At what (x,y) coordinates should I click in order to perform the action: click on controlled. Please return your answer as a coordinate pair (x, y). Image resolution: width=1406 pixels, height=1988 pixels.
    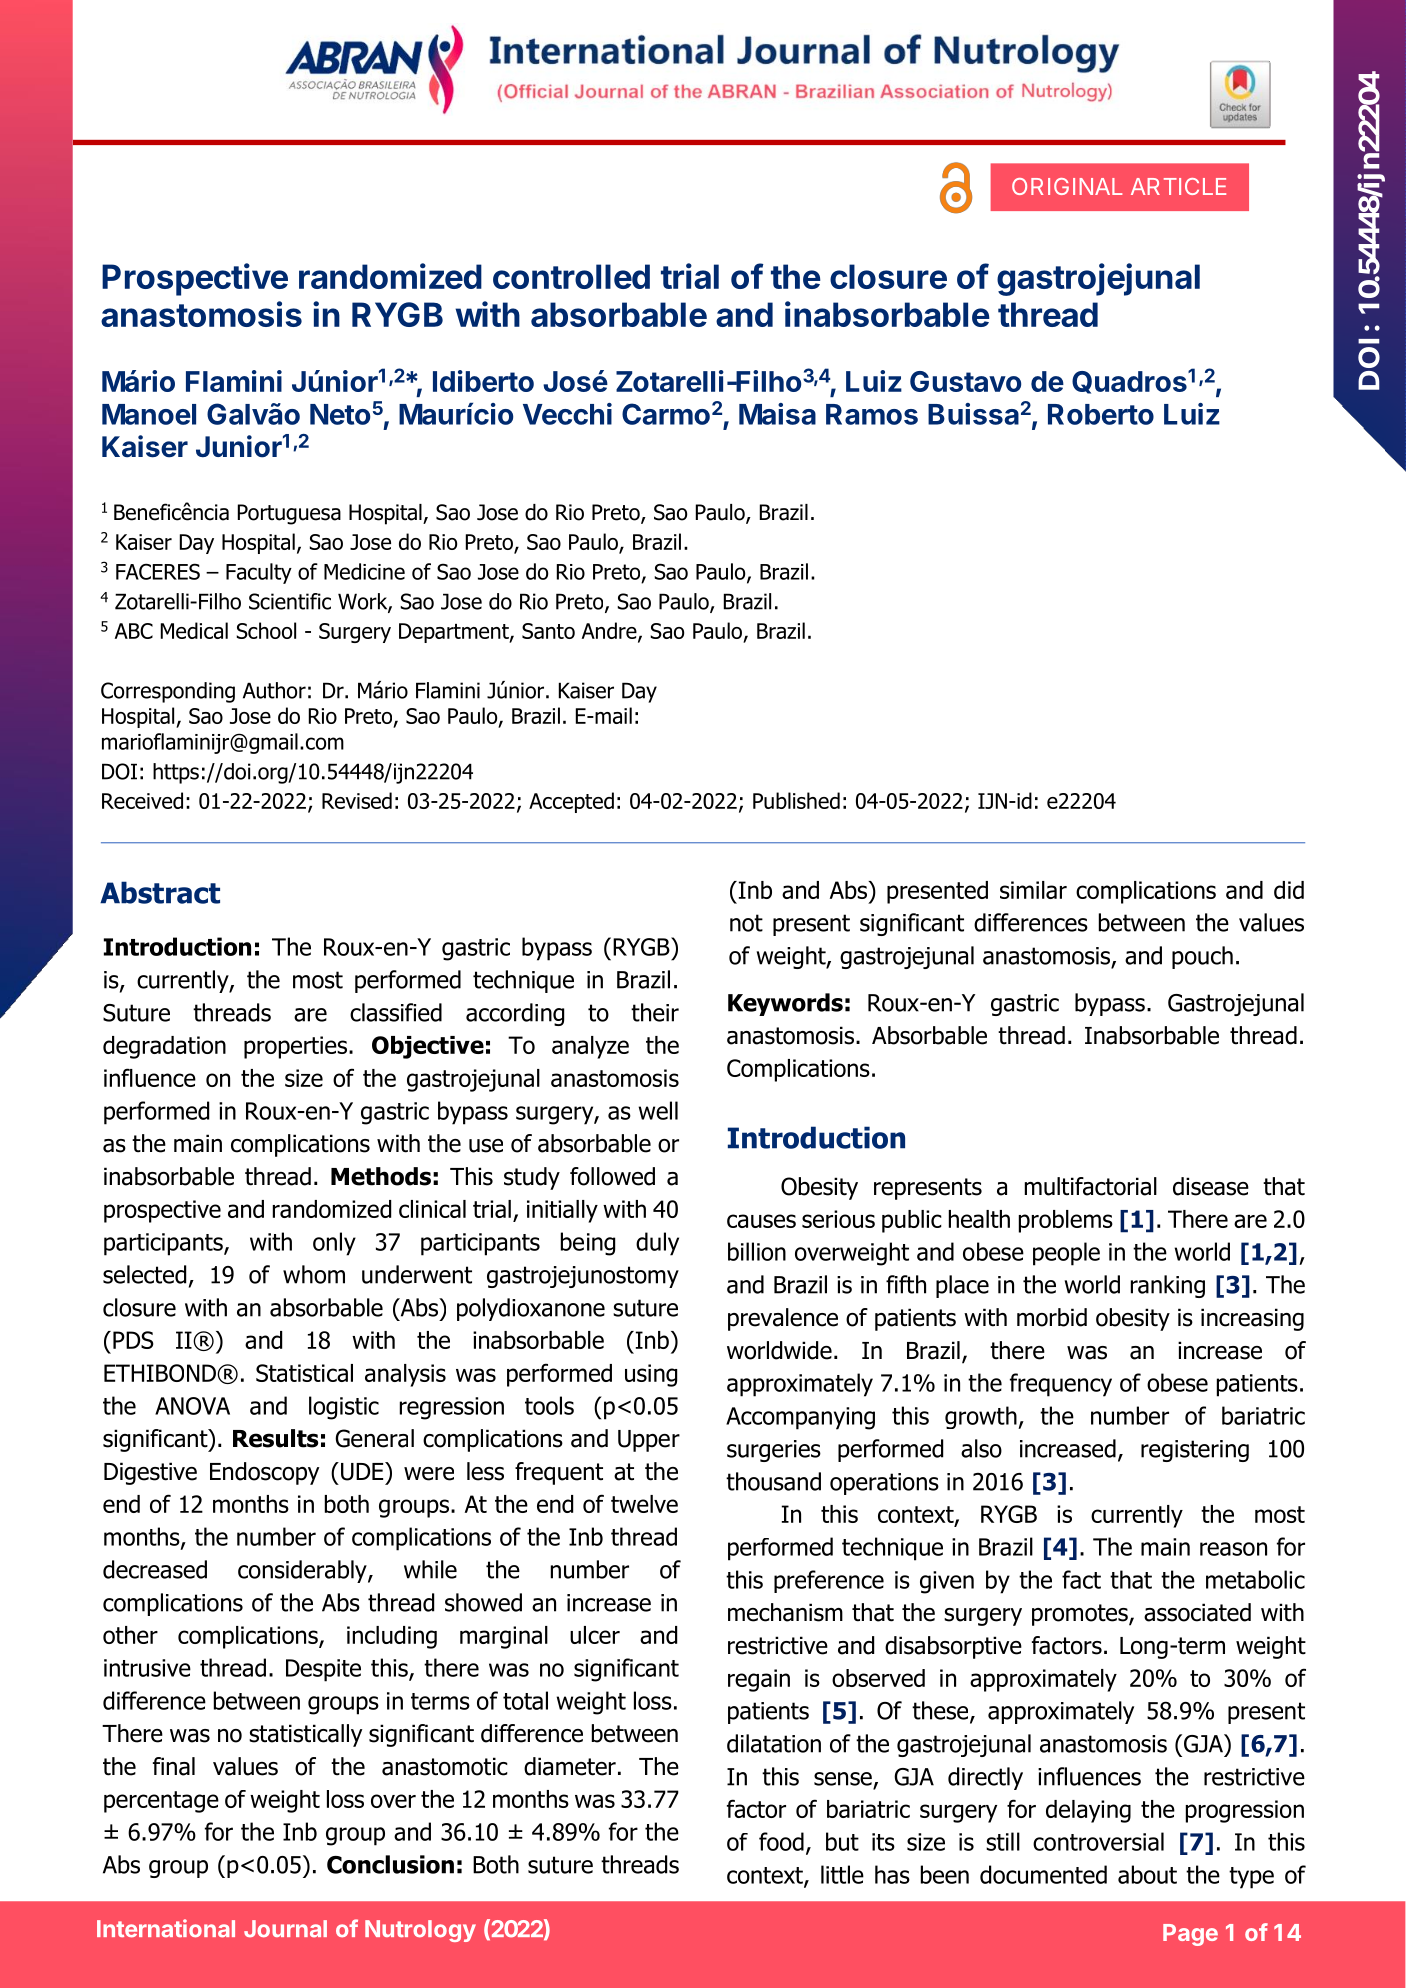
    Looking at the image, I should click on (571, 276).
